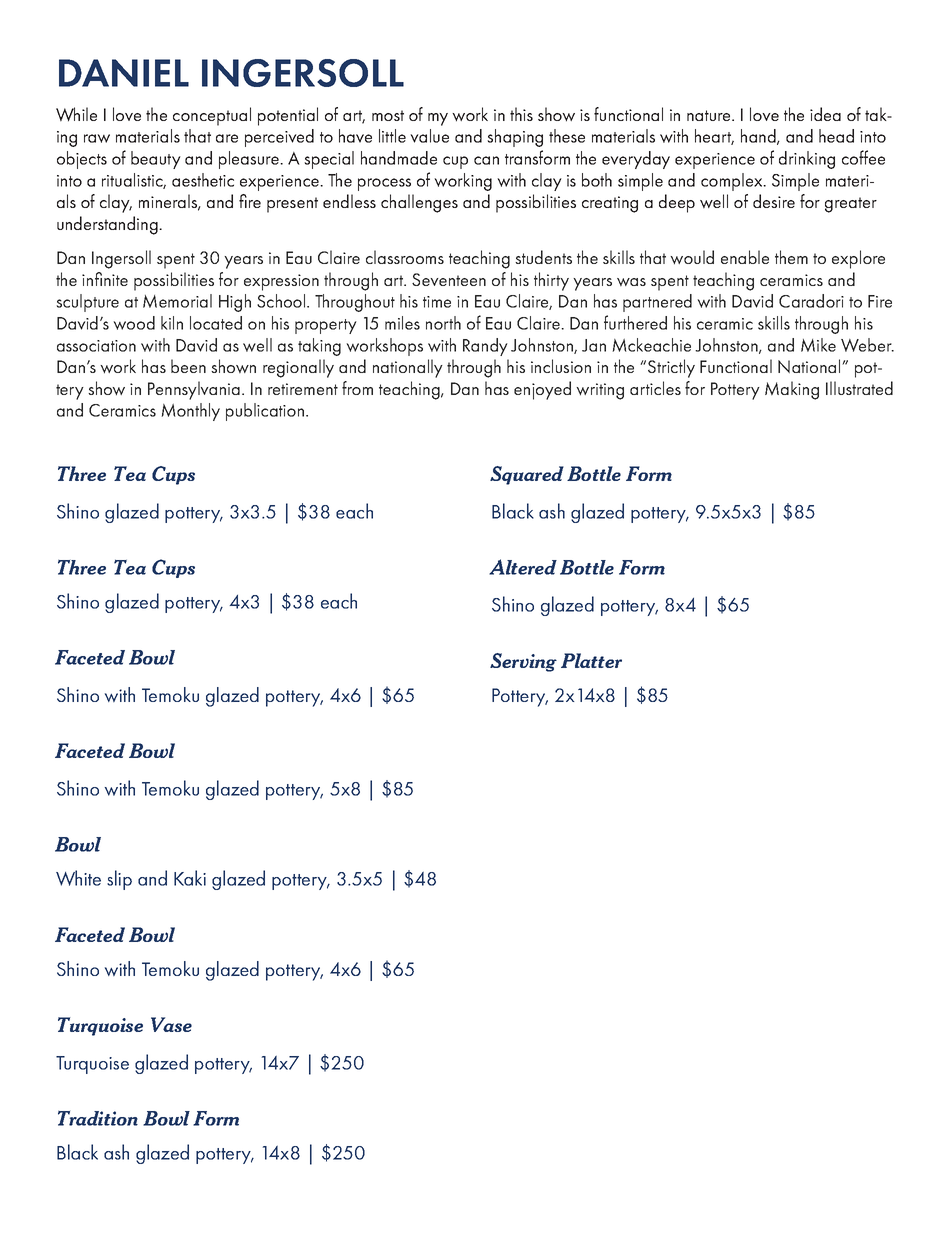  I want to click on Monthly, so click(190, 412).
